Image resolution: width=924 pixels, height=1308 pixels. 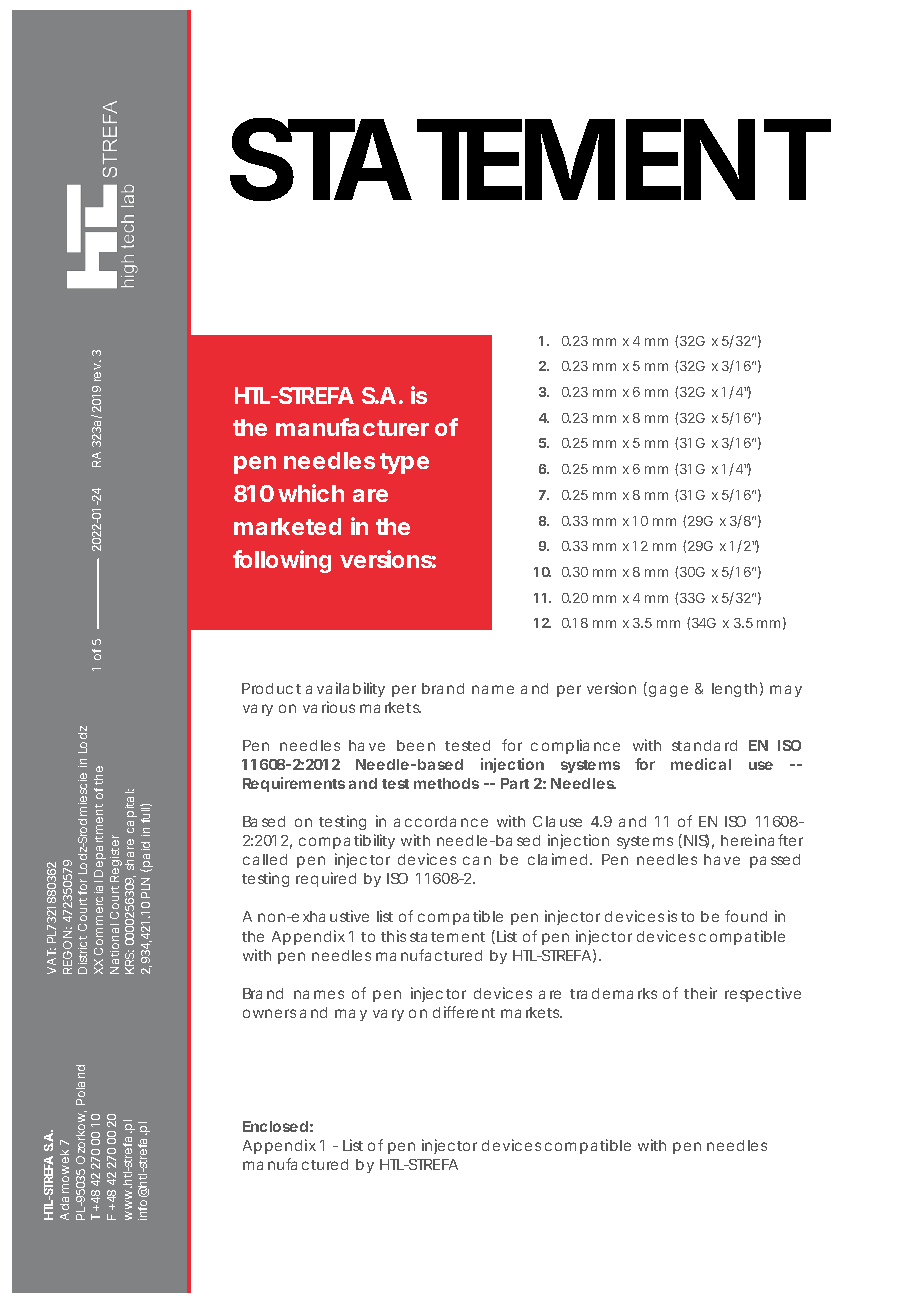 I want to click on manufacturer, so click(x=352, y=427).
